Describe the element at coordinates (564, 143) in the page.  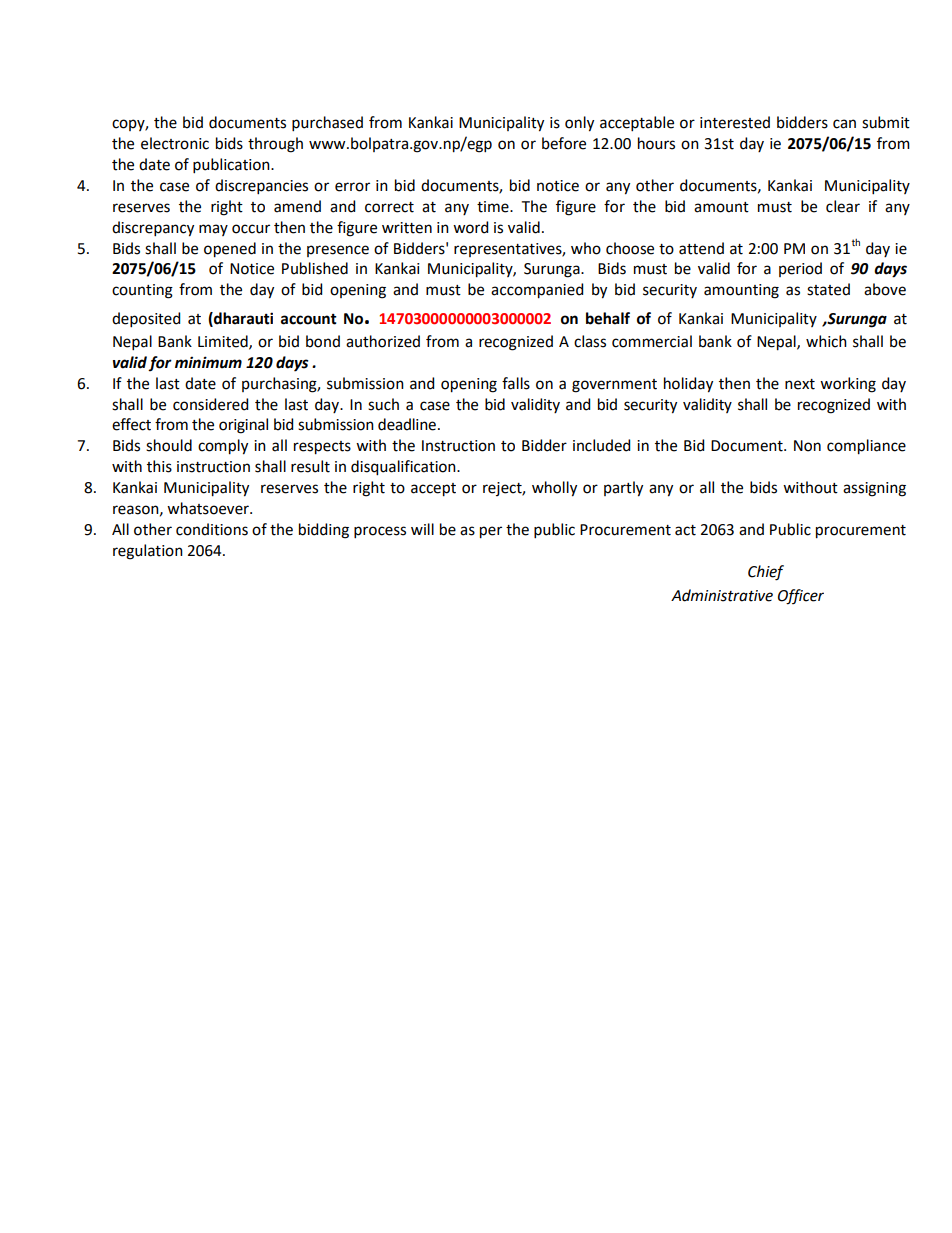
I see `before` at that location.
